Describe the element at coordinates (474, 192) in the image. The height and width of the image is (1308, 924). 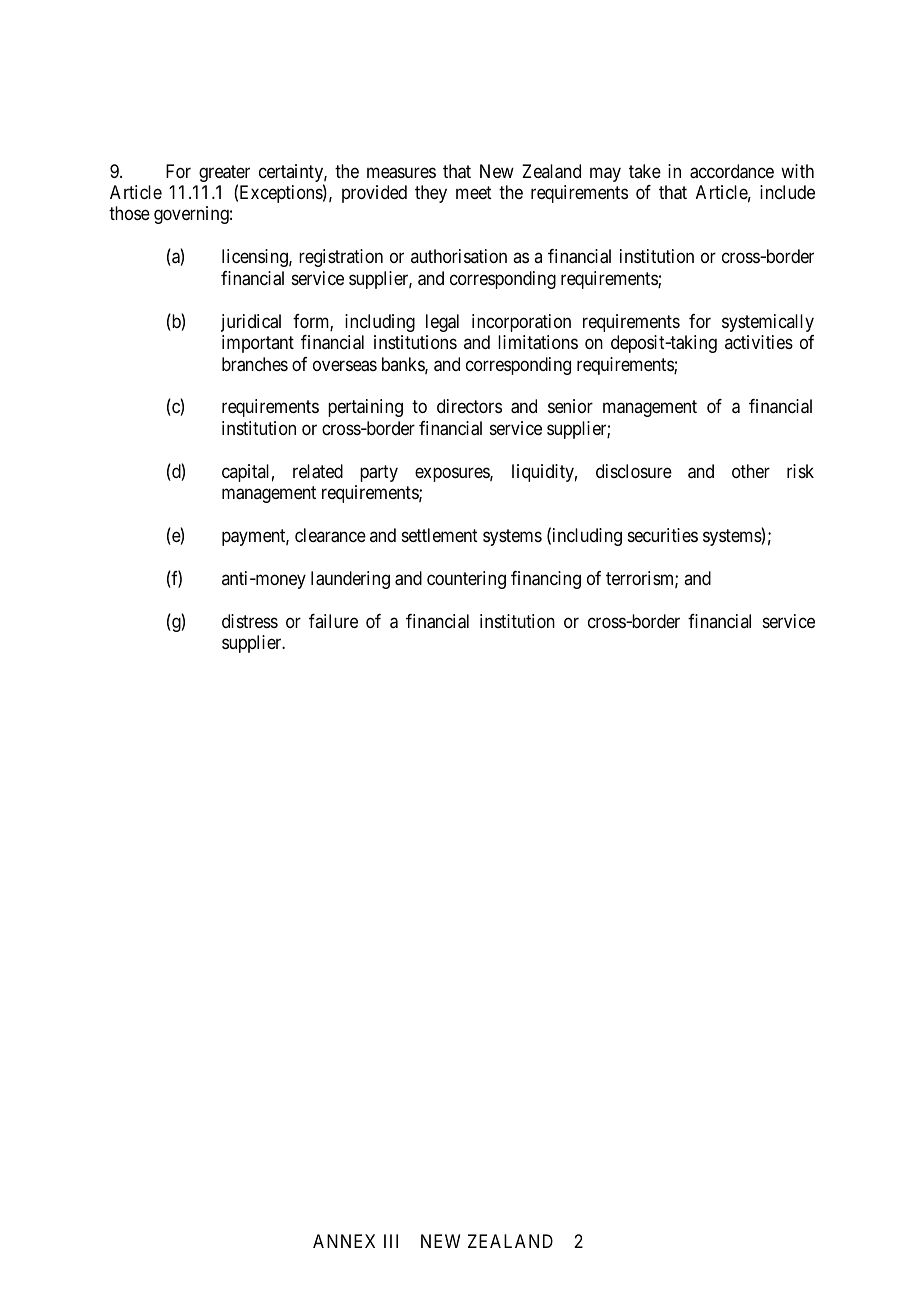
I see `meet` at that location.
